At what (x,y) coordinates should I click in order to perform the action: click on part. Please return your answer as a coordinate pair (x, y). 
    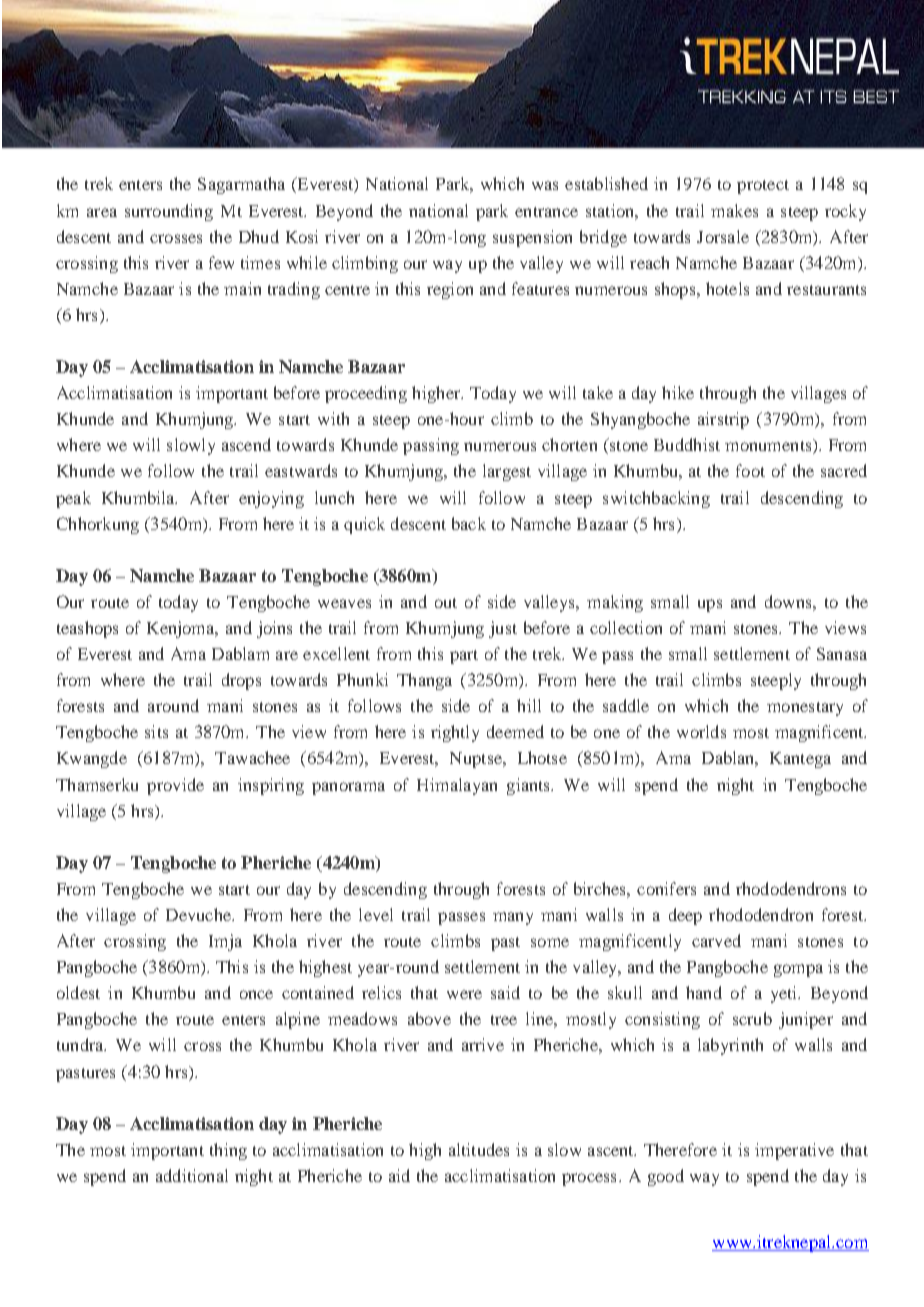
    Looking at the image, I should click on (464, 657).
